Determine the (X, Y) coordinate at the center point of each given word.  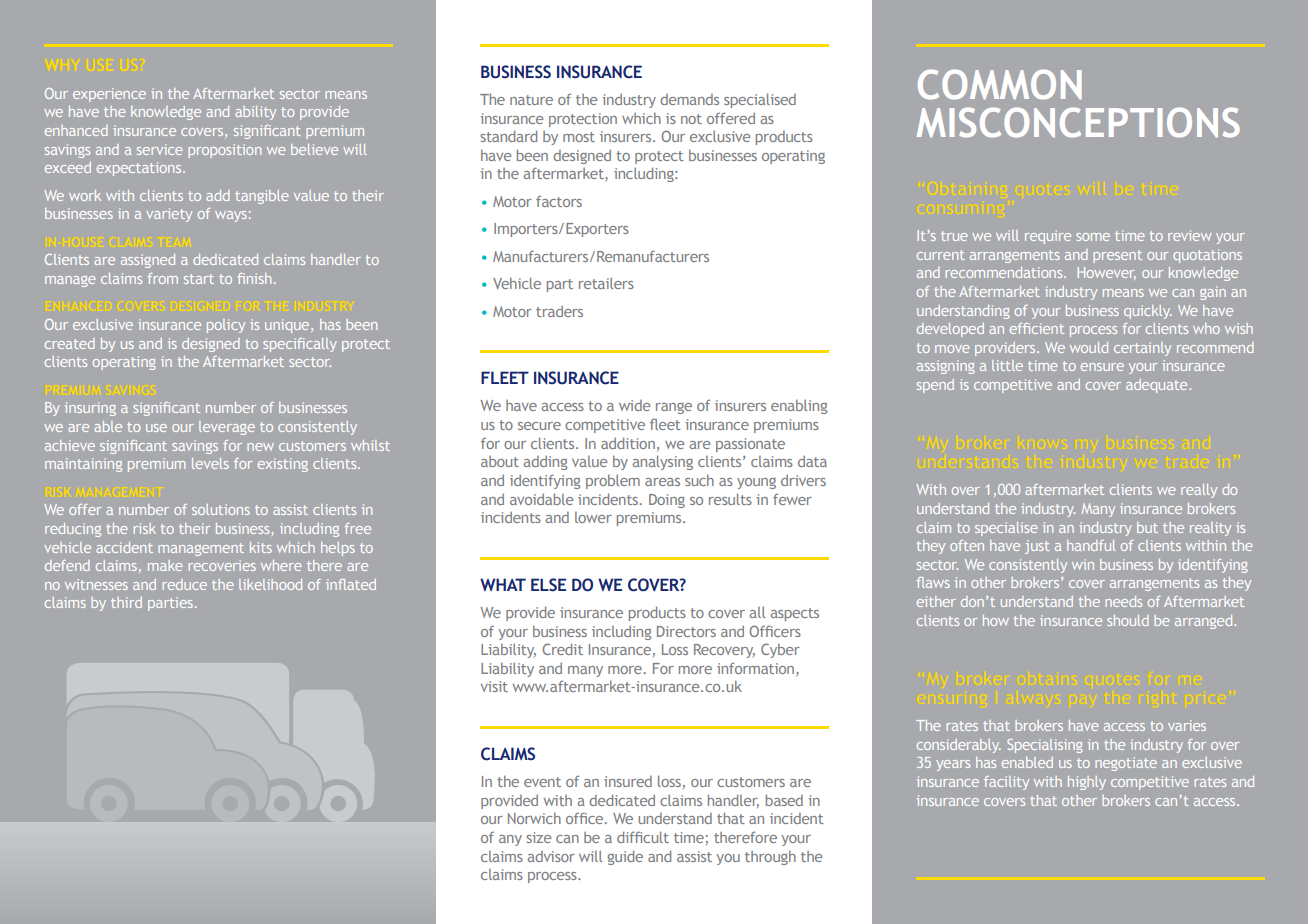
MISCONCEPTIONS (1078, 122)
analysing (662, 462)
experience (109, 95)
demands (689, 99)
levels (210, 463)
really (1199, 491)
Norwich (534, 818)
